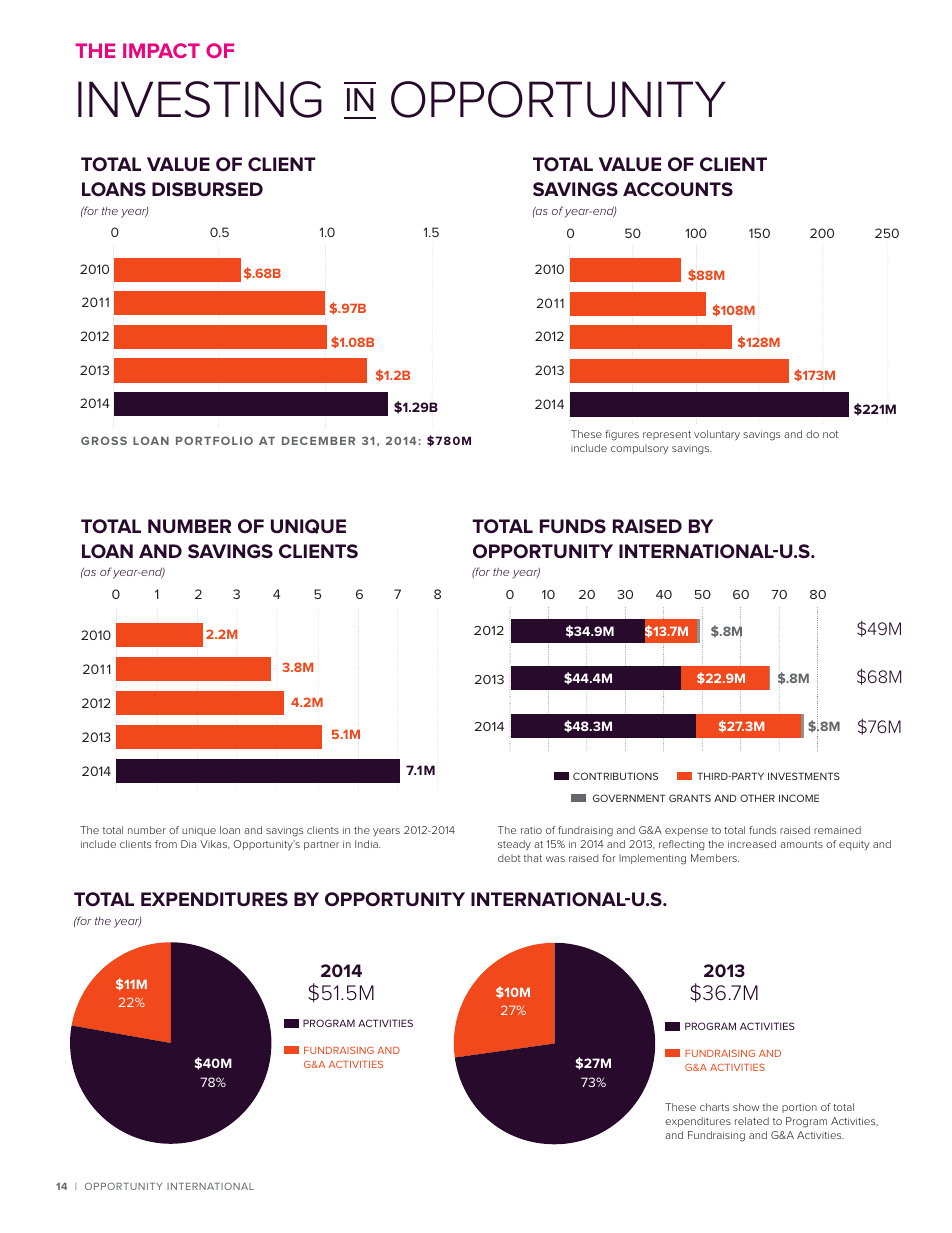  Describe the element at coordinates (200, 99) in the page. I see `INVESTING` at that location.
